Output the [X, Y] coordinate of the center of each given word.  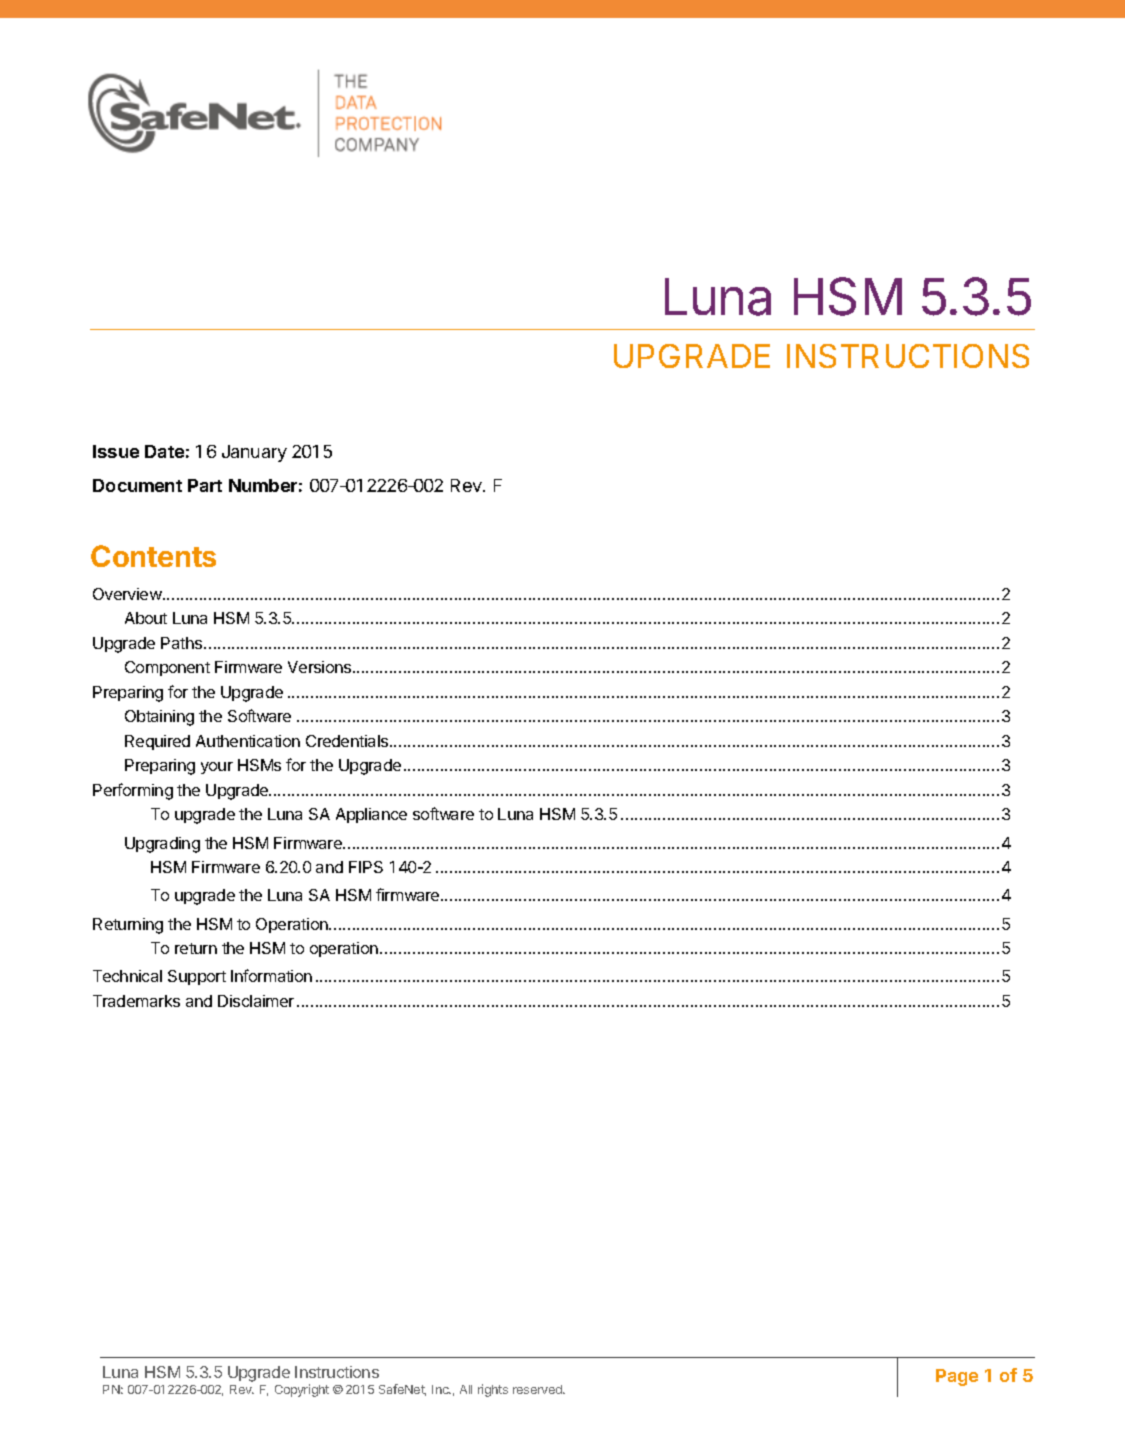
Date [164, 451]
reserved [538, 1389]
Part [205, 485]
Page [957, 1377]
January [254, 453]
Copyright [302, 1390]
